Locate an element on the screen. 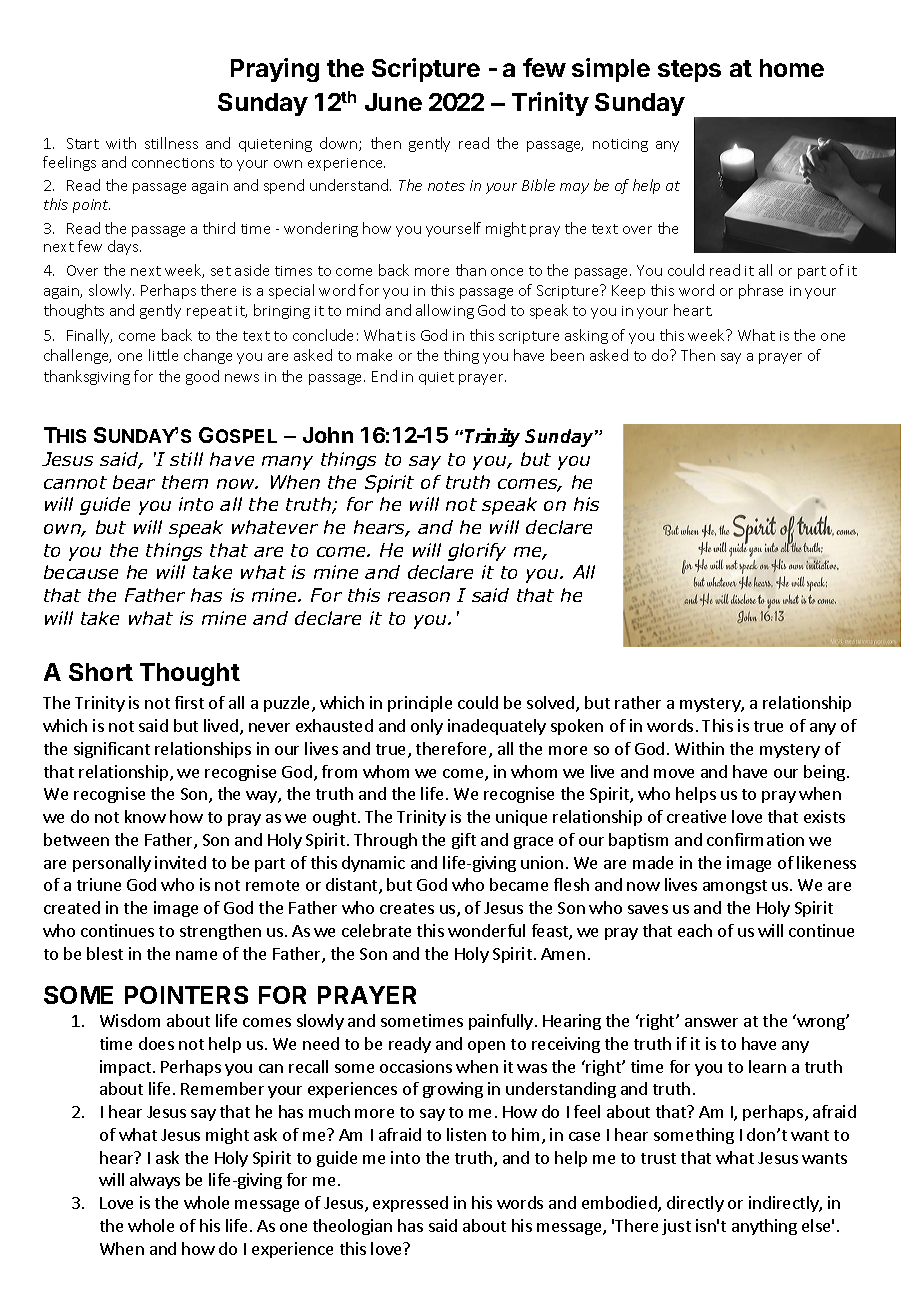 The width and height of the screenshot is (924, 1308). allowing is located at coordinates (445, 311).
